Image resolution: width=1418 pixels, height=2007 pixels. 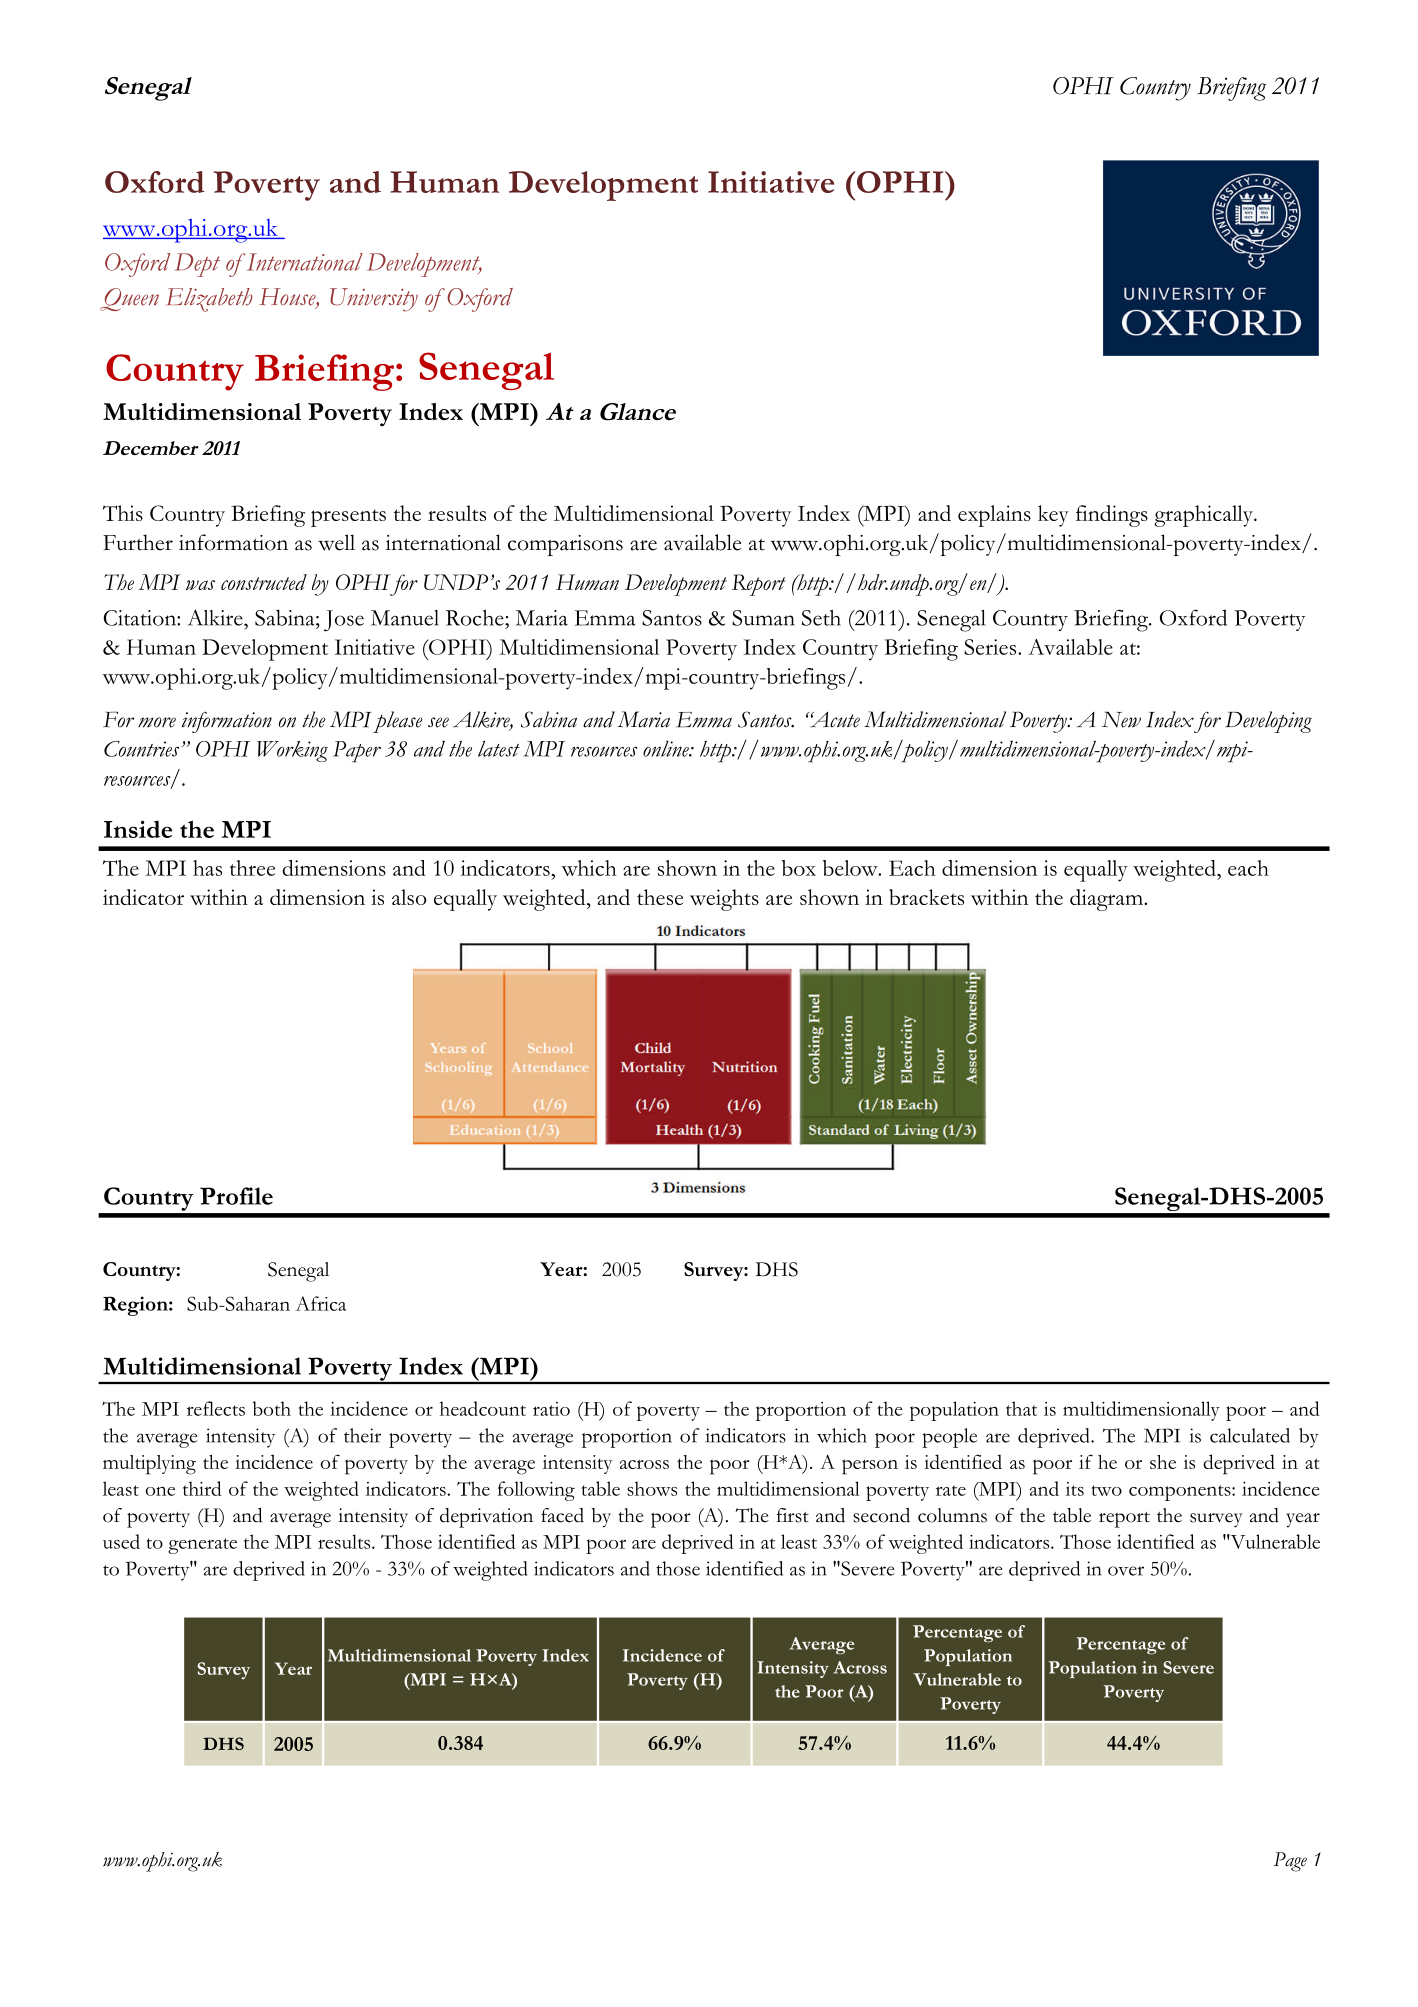 I want to click on first, so click(x=792, y=1515).
